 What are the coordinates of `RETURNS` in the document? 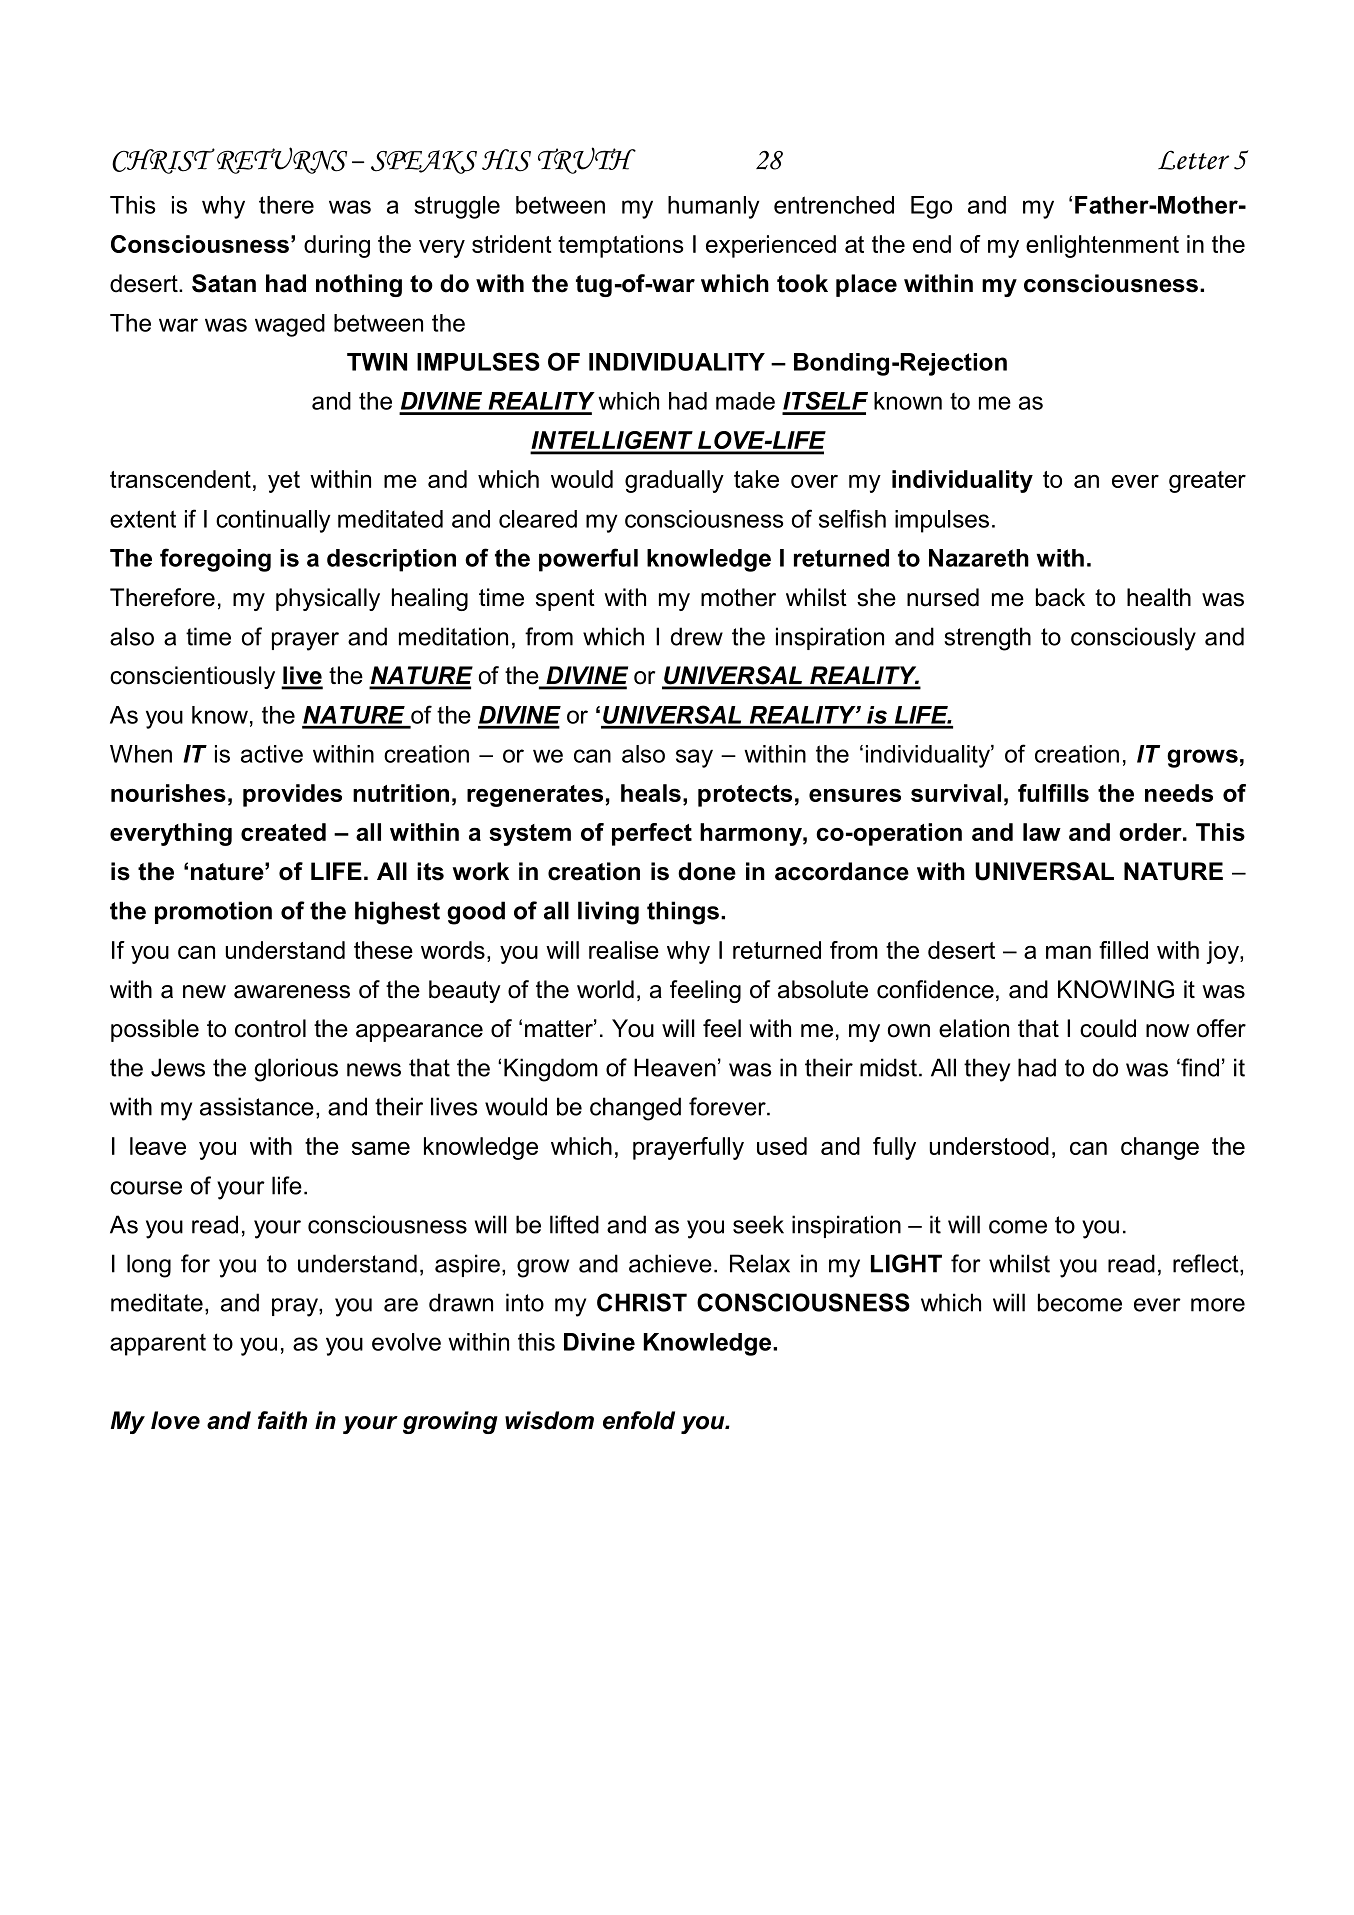 It's located at (282, 160).
